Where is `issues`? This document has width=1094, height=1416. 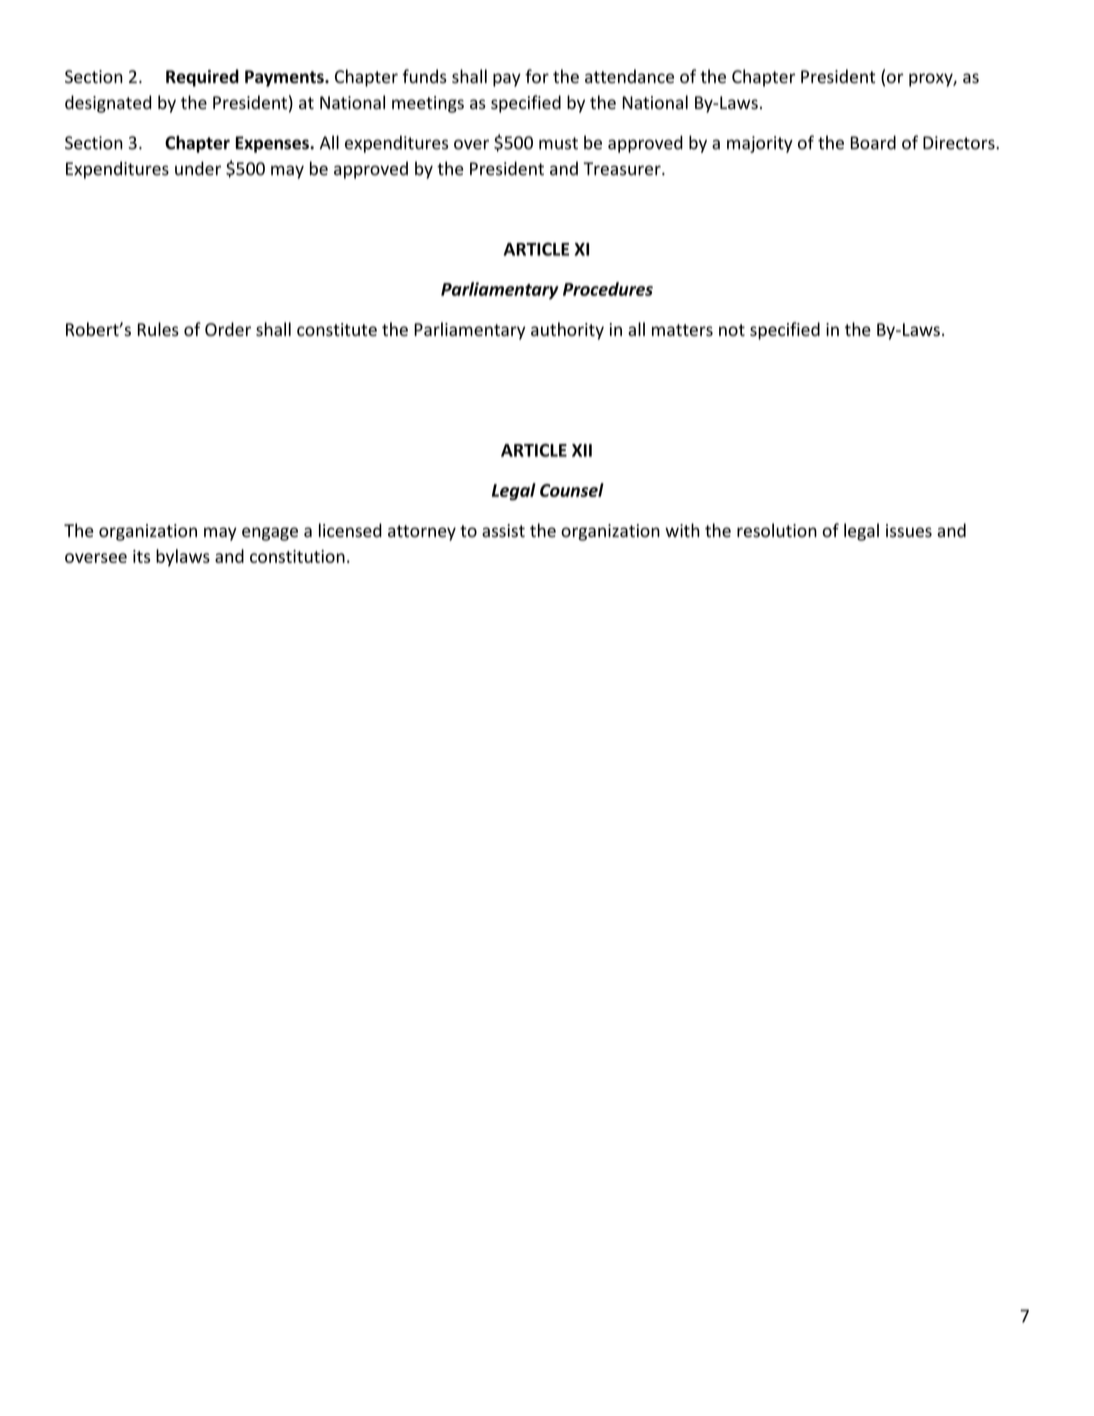
issues is located at coordinates (909, 531).
